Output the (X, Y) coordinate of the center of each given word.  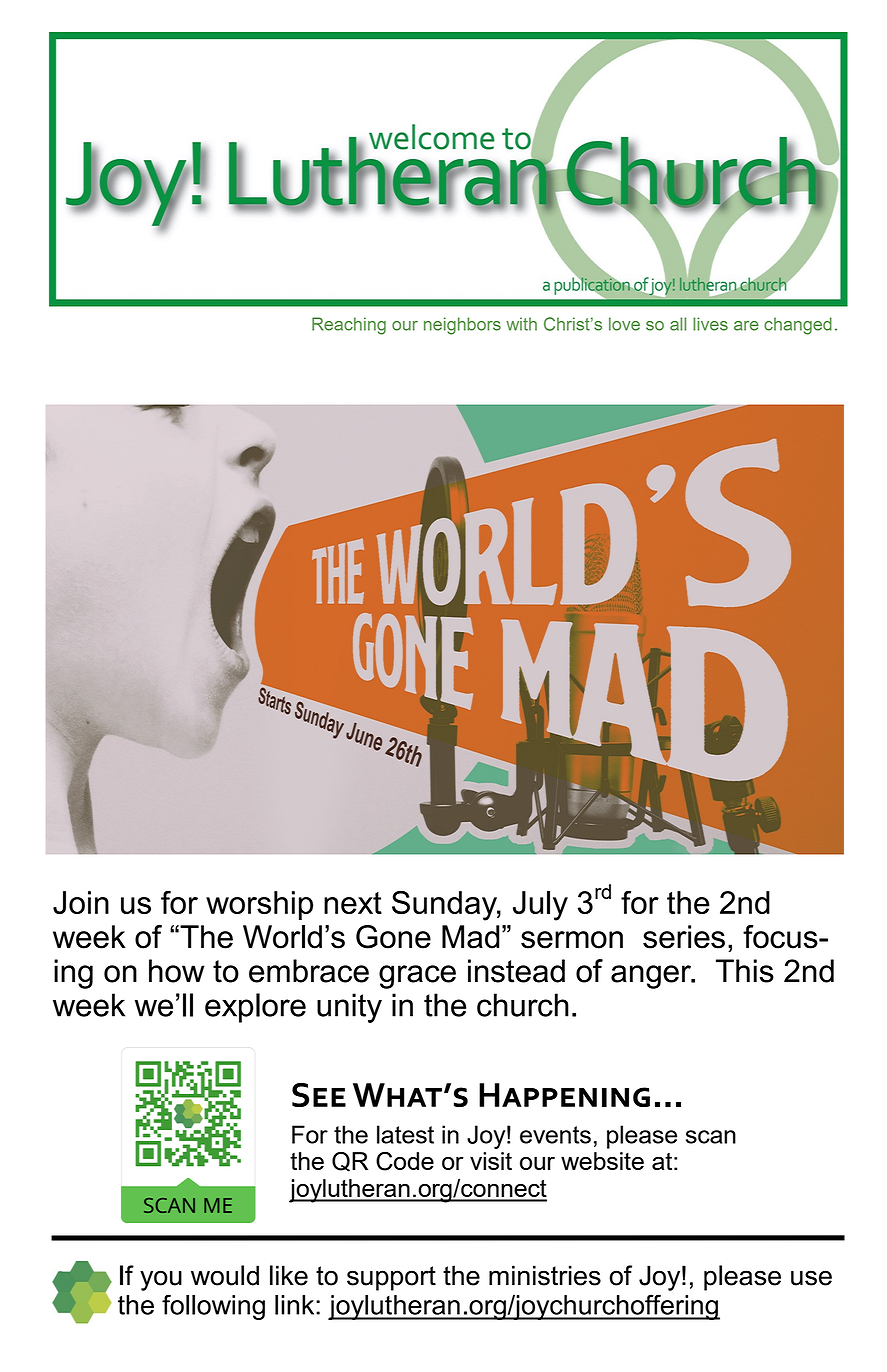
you (161, 1280)
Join (81, 902)
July (540, 906)
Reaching (349, 326)
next (353, 903)
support (391, 1278)
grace (417, 977)
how (177, 971)
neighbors (462, 326)
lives (710, 324)
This (745, 971)
